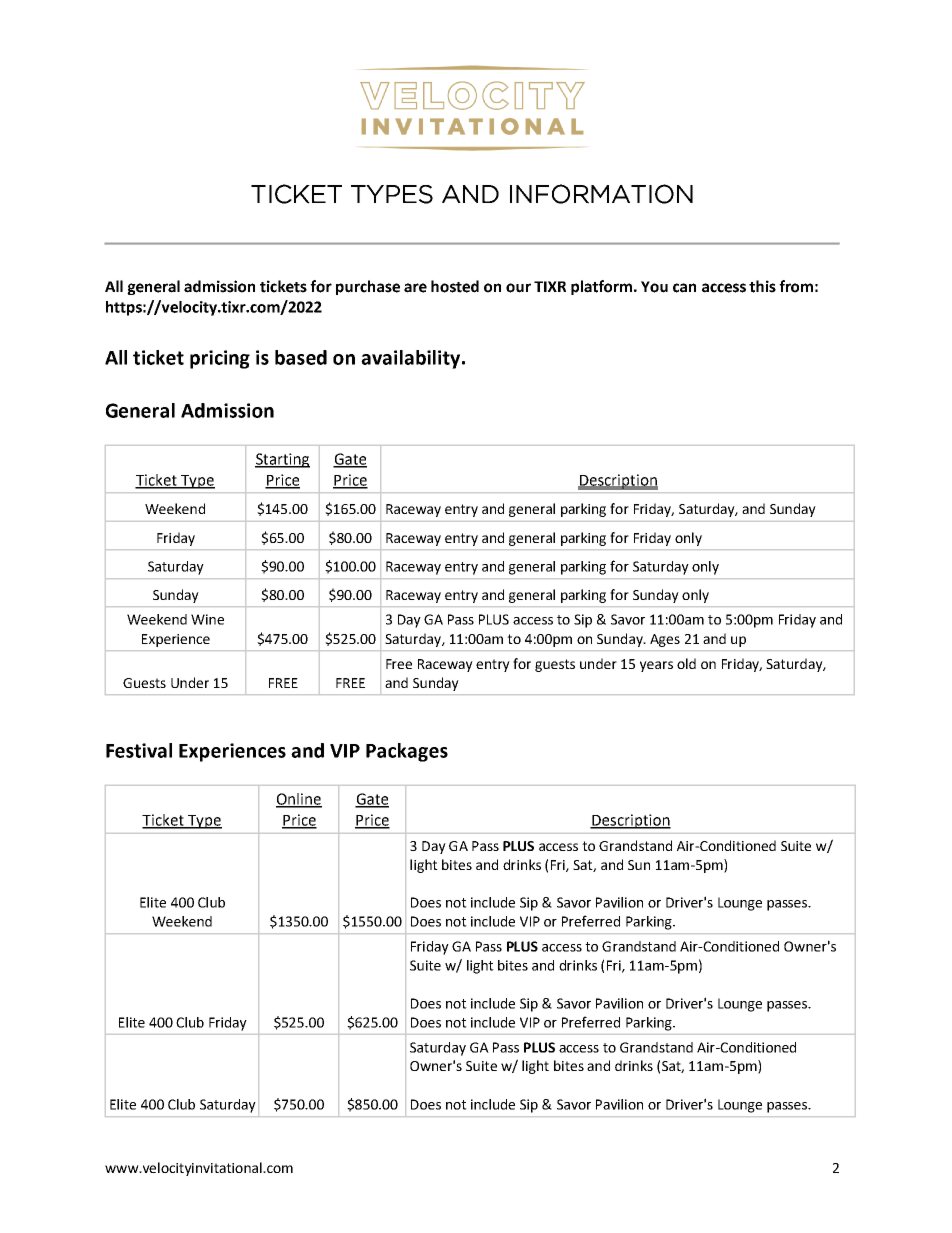 Image resolution: width=952 pixels, height=1233 pixels. I want to click on Online, so click(299, 800).
